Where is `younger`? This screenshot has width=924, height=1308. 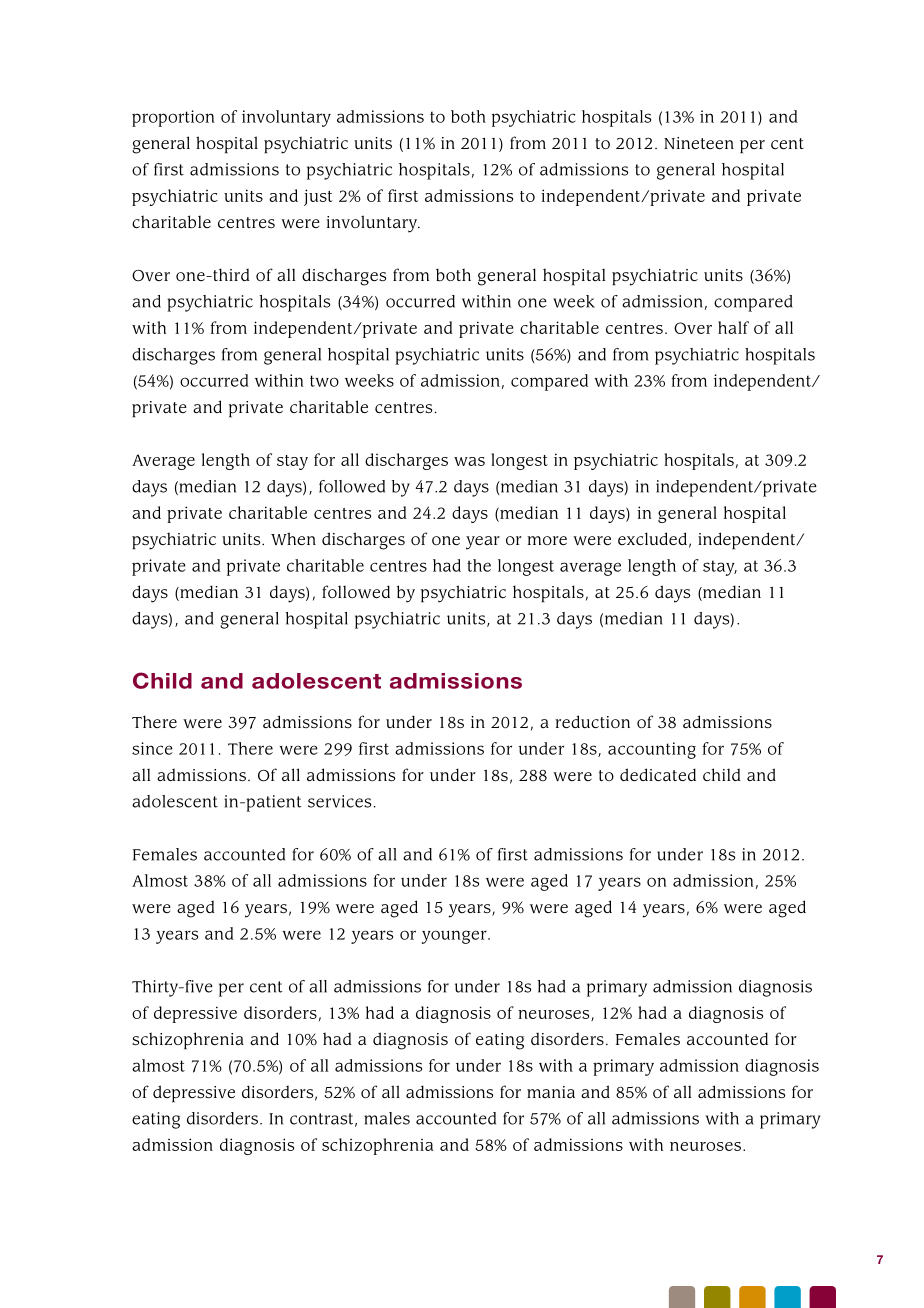 younger is located at coordinates (455, 937).
